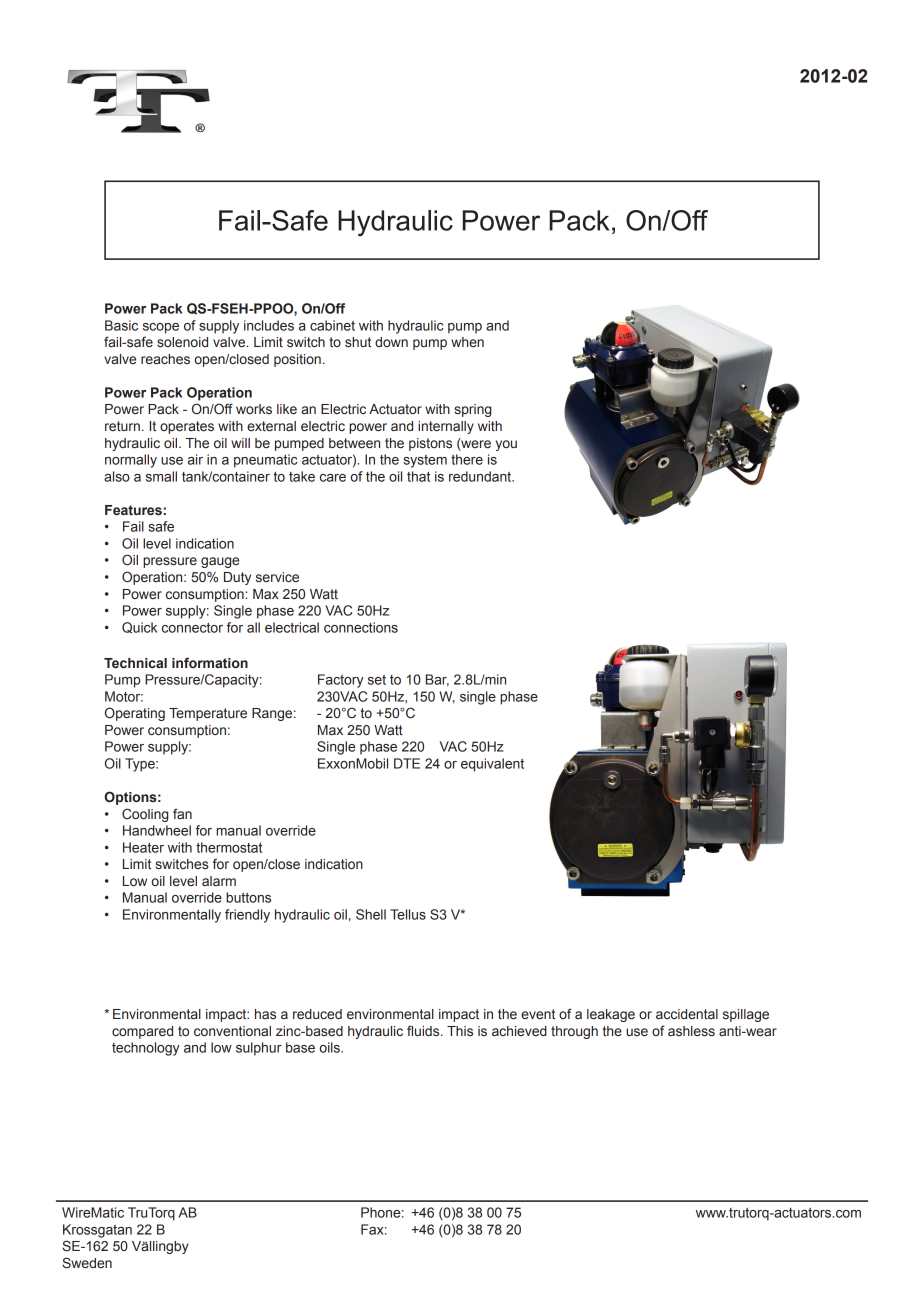  What do you see at coordinates (467, 342) in the screenshot?
I see `when` at bounding box center [467, 342].
